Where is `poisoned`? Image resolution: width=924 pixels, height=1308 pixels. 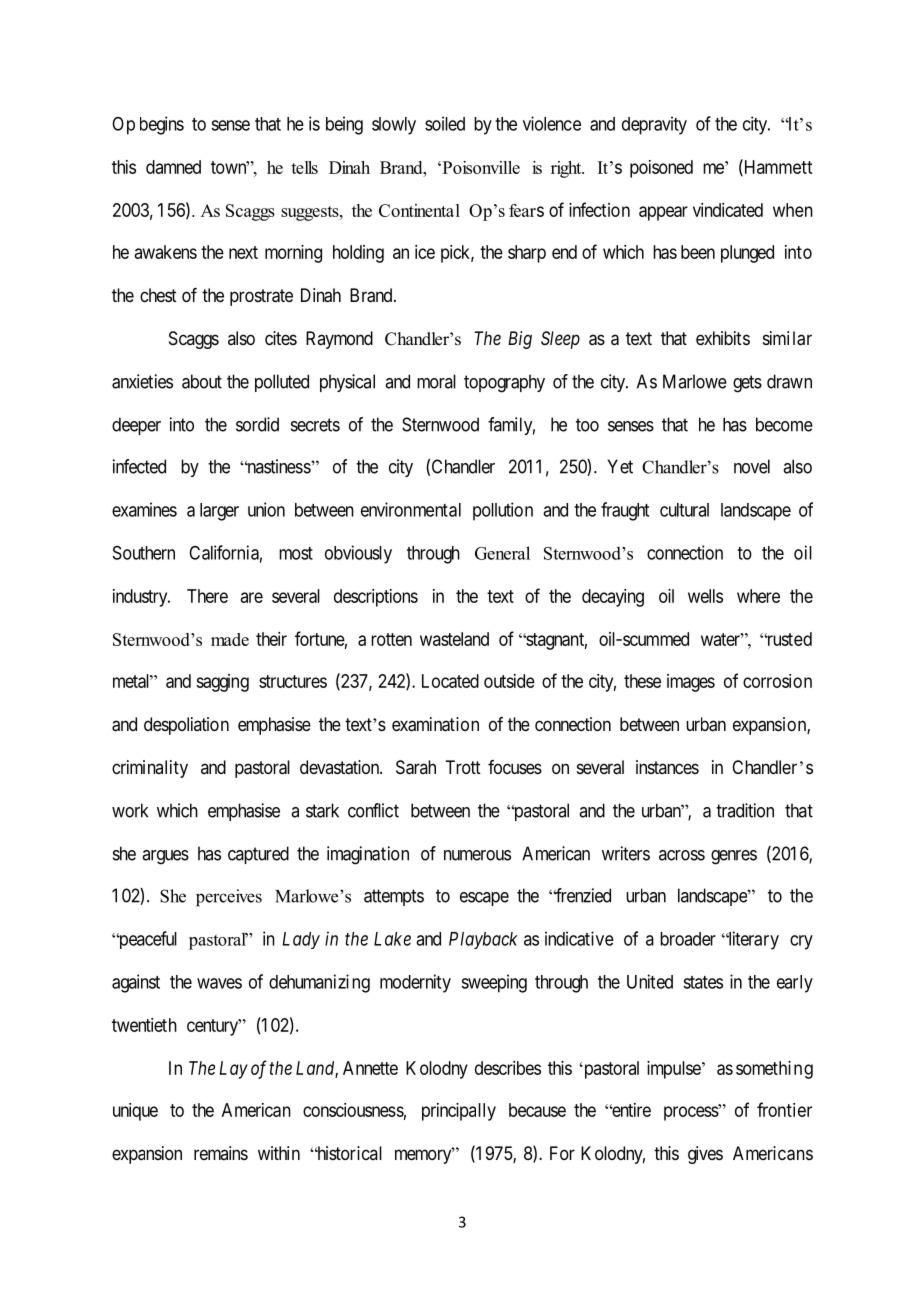
poisoned is located at coordinates (661, 169).
